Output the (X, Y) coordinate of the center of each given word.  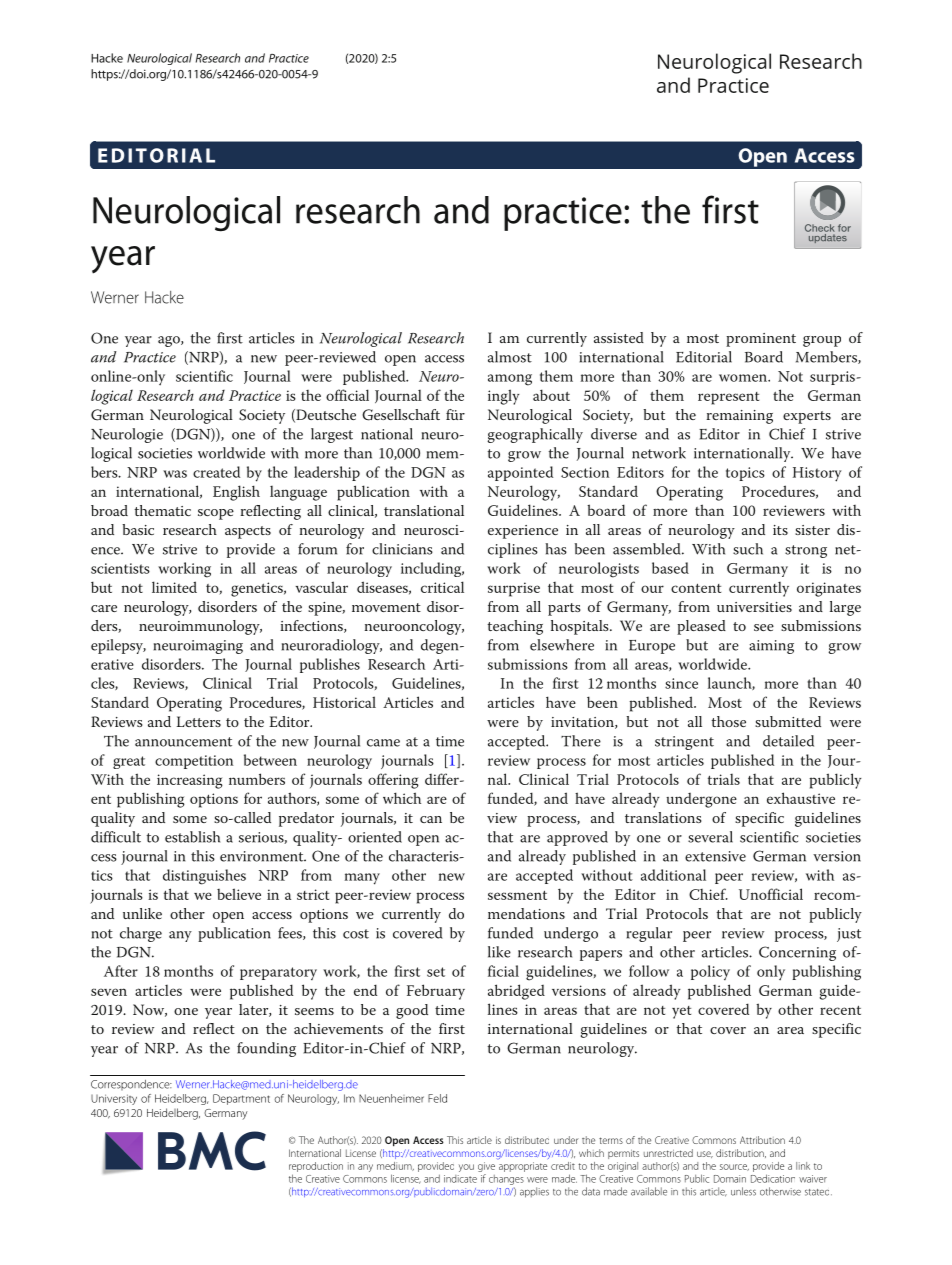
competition (194, 762)
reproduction (316, 1167)
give (486, 1167)
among (510, 380)
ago (170, 341)
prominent (761, 340)
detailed (788, 741)
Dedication (773, 1178)
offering (393, 781)
